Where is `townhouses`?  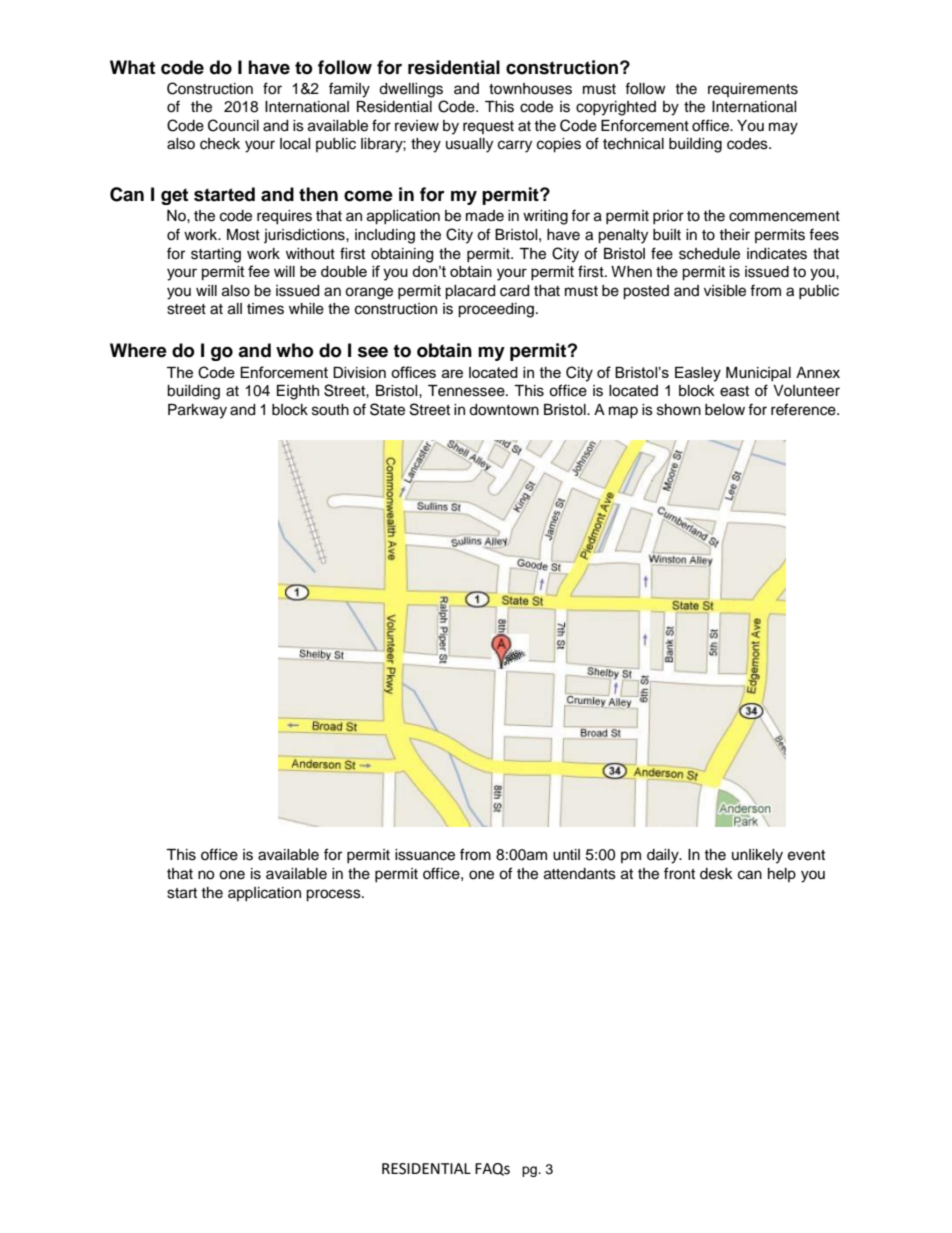 townhouses is located at coordinates (530, 89).
